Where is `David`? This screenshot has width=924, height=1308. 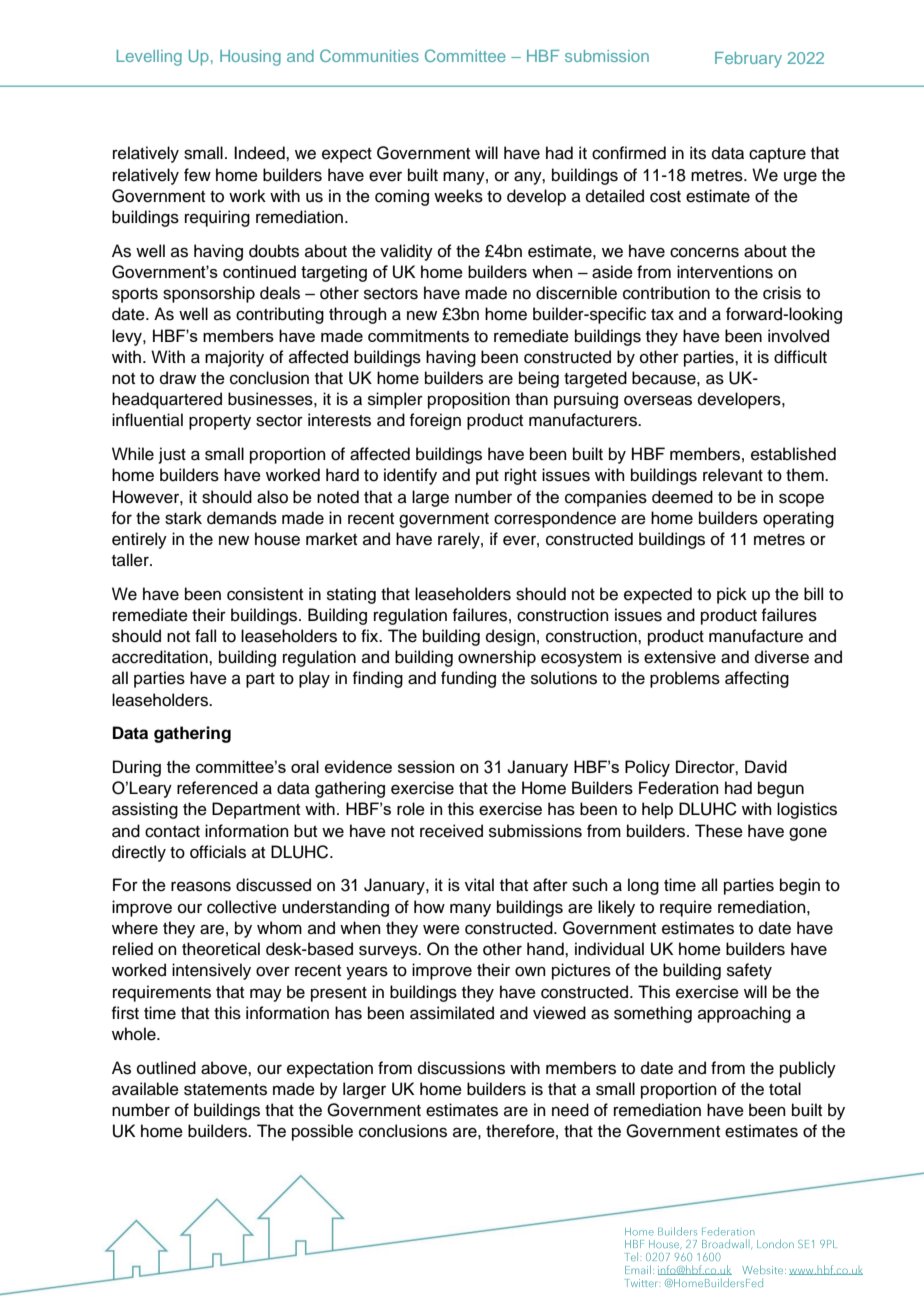
David is located at coordinates (766, 766).
